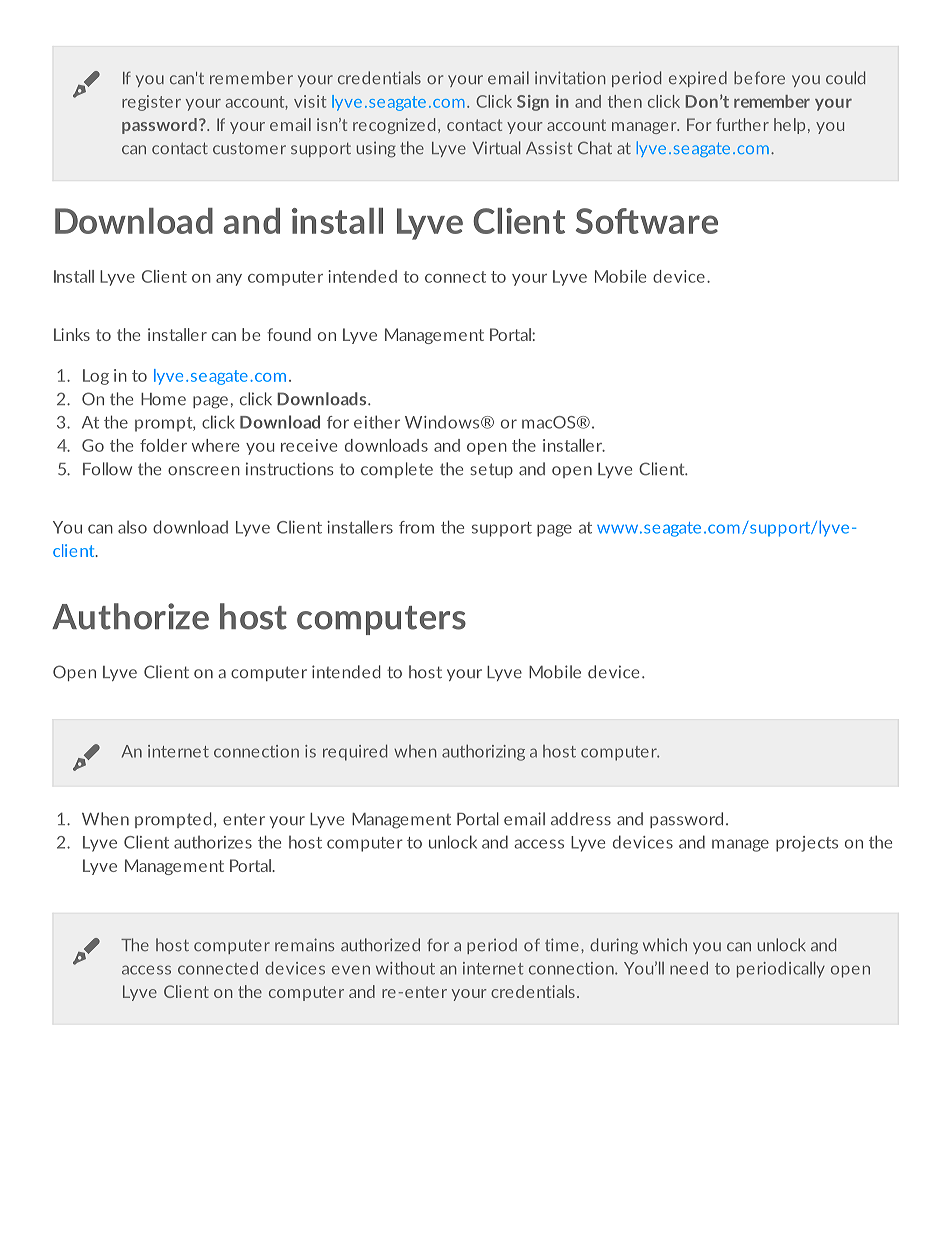 Image resolution: width=952 pixels, height=1233 pixels. What do you see at coordinates (132, 527) in the screenshot?
I see `also` at bounding box center [132, 527].
